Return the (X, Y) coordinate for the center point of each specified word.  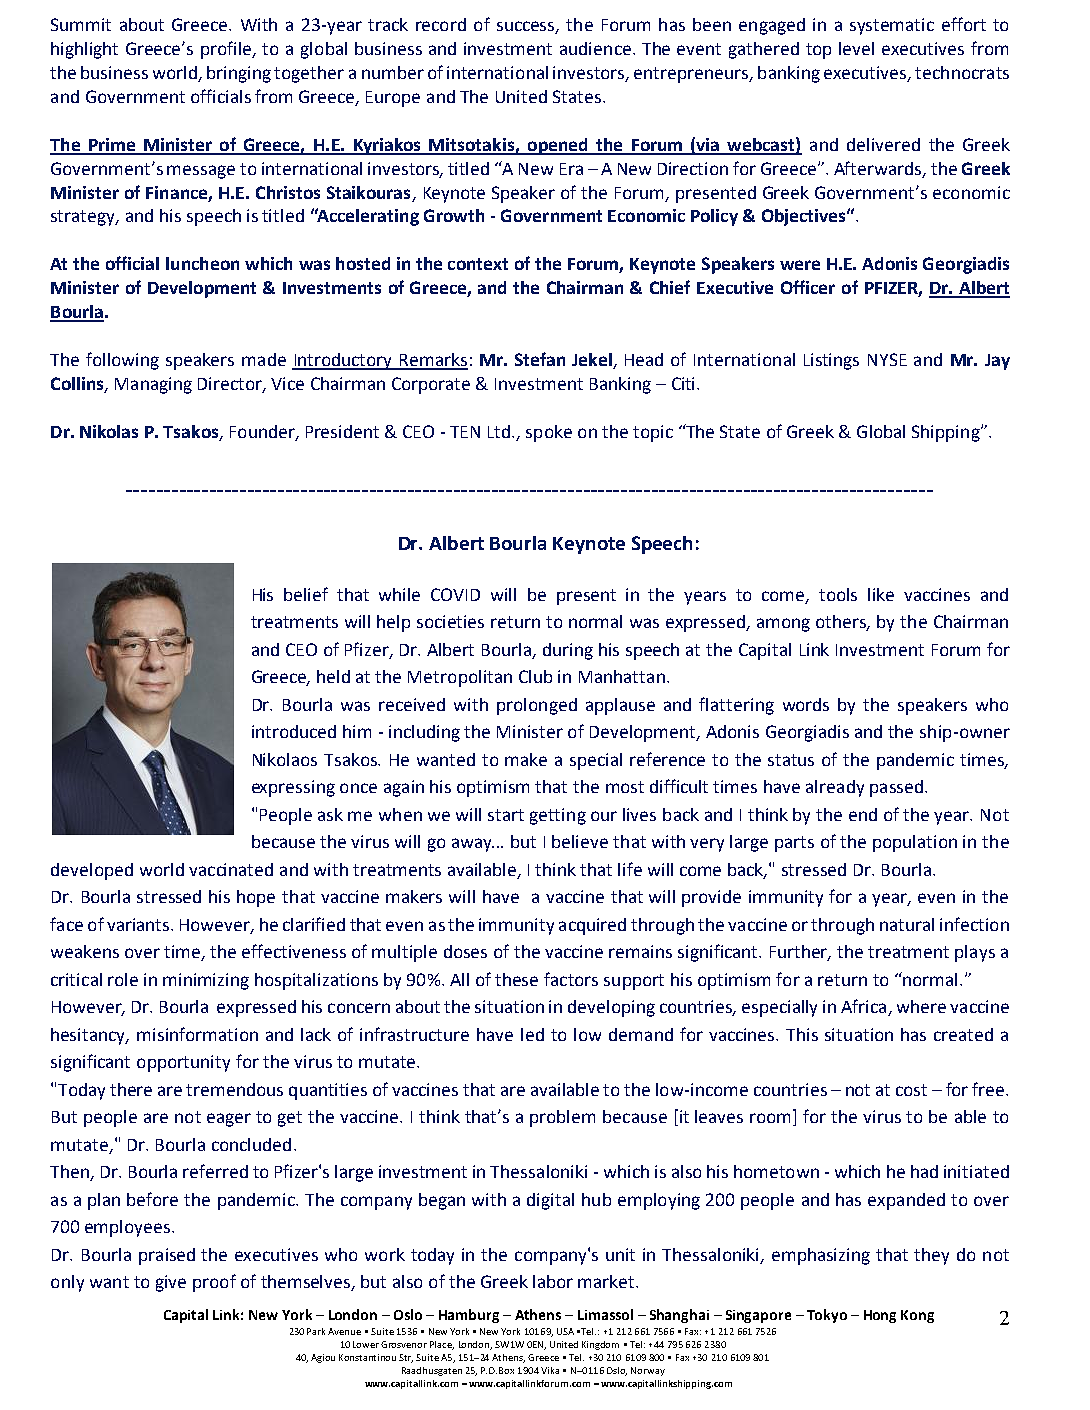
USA (565, 1331)
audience (595, 48)
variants (139, 924)
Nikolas (109, 431)
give (171, 1283)
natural (907, 924)
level (856, 48)
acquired (592, 926)
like (881, 594)
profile (227, 50)
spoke (549, 433)
